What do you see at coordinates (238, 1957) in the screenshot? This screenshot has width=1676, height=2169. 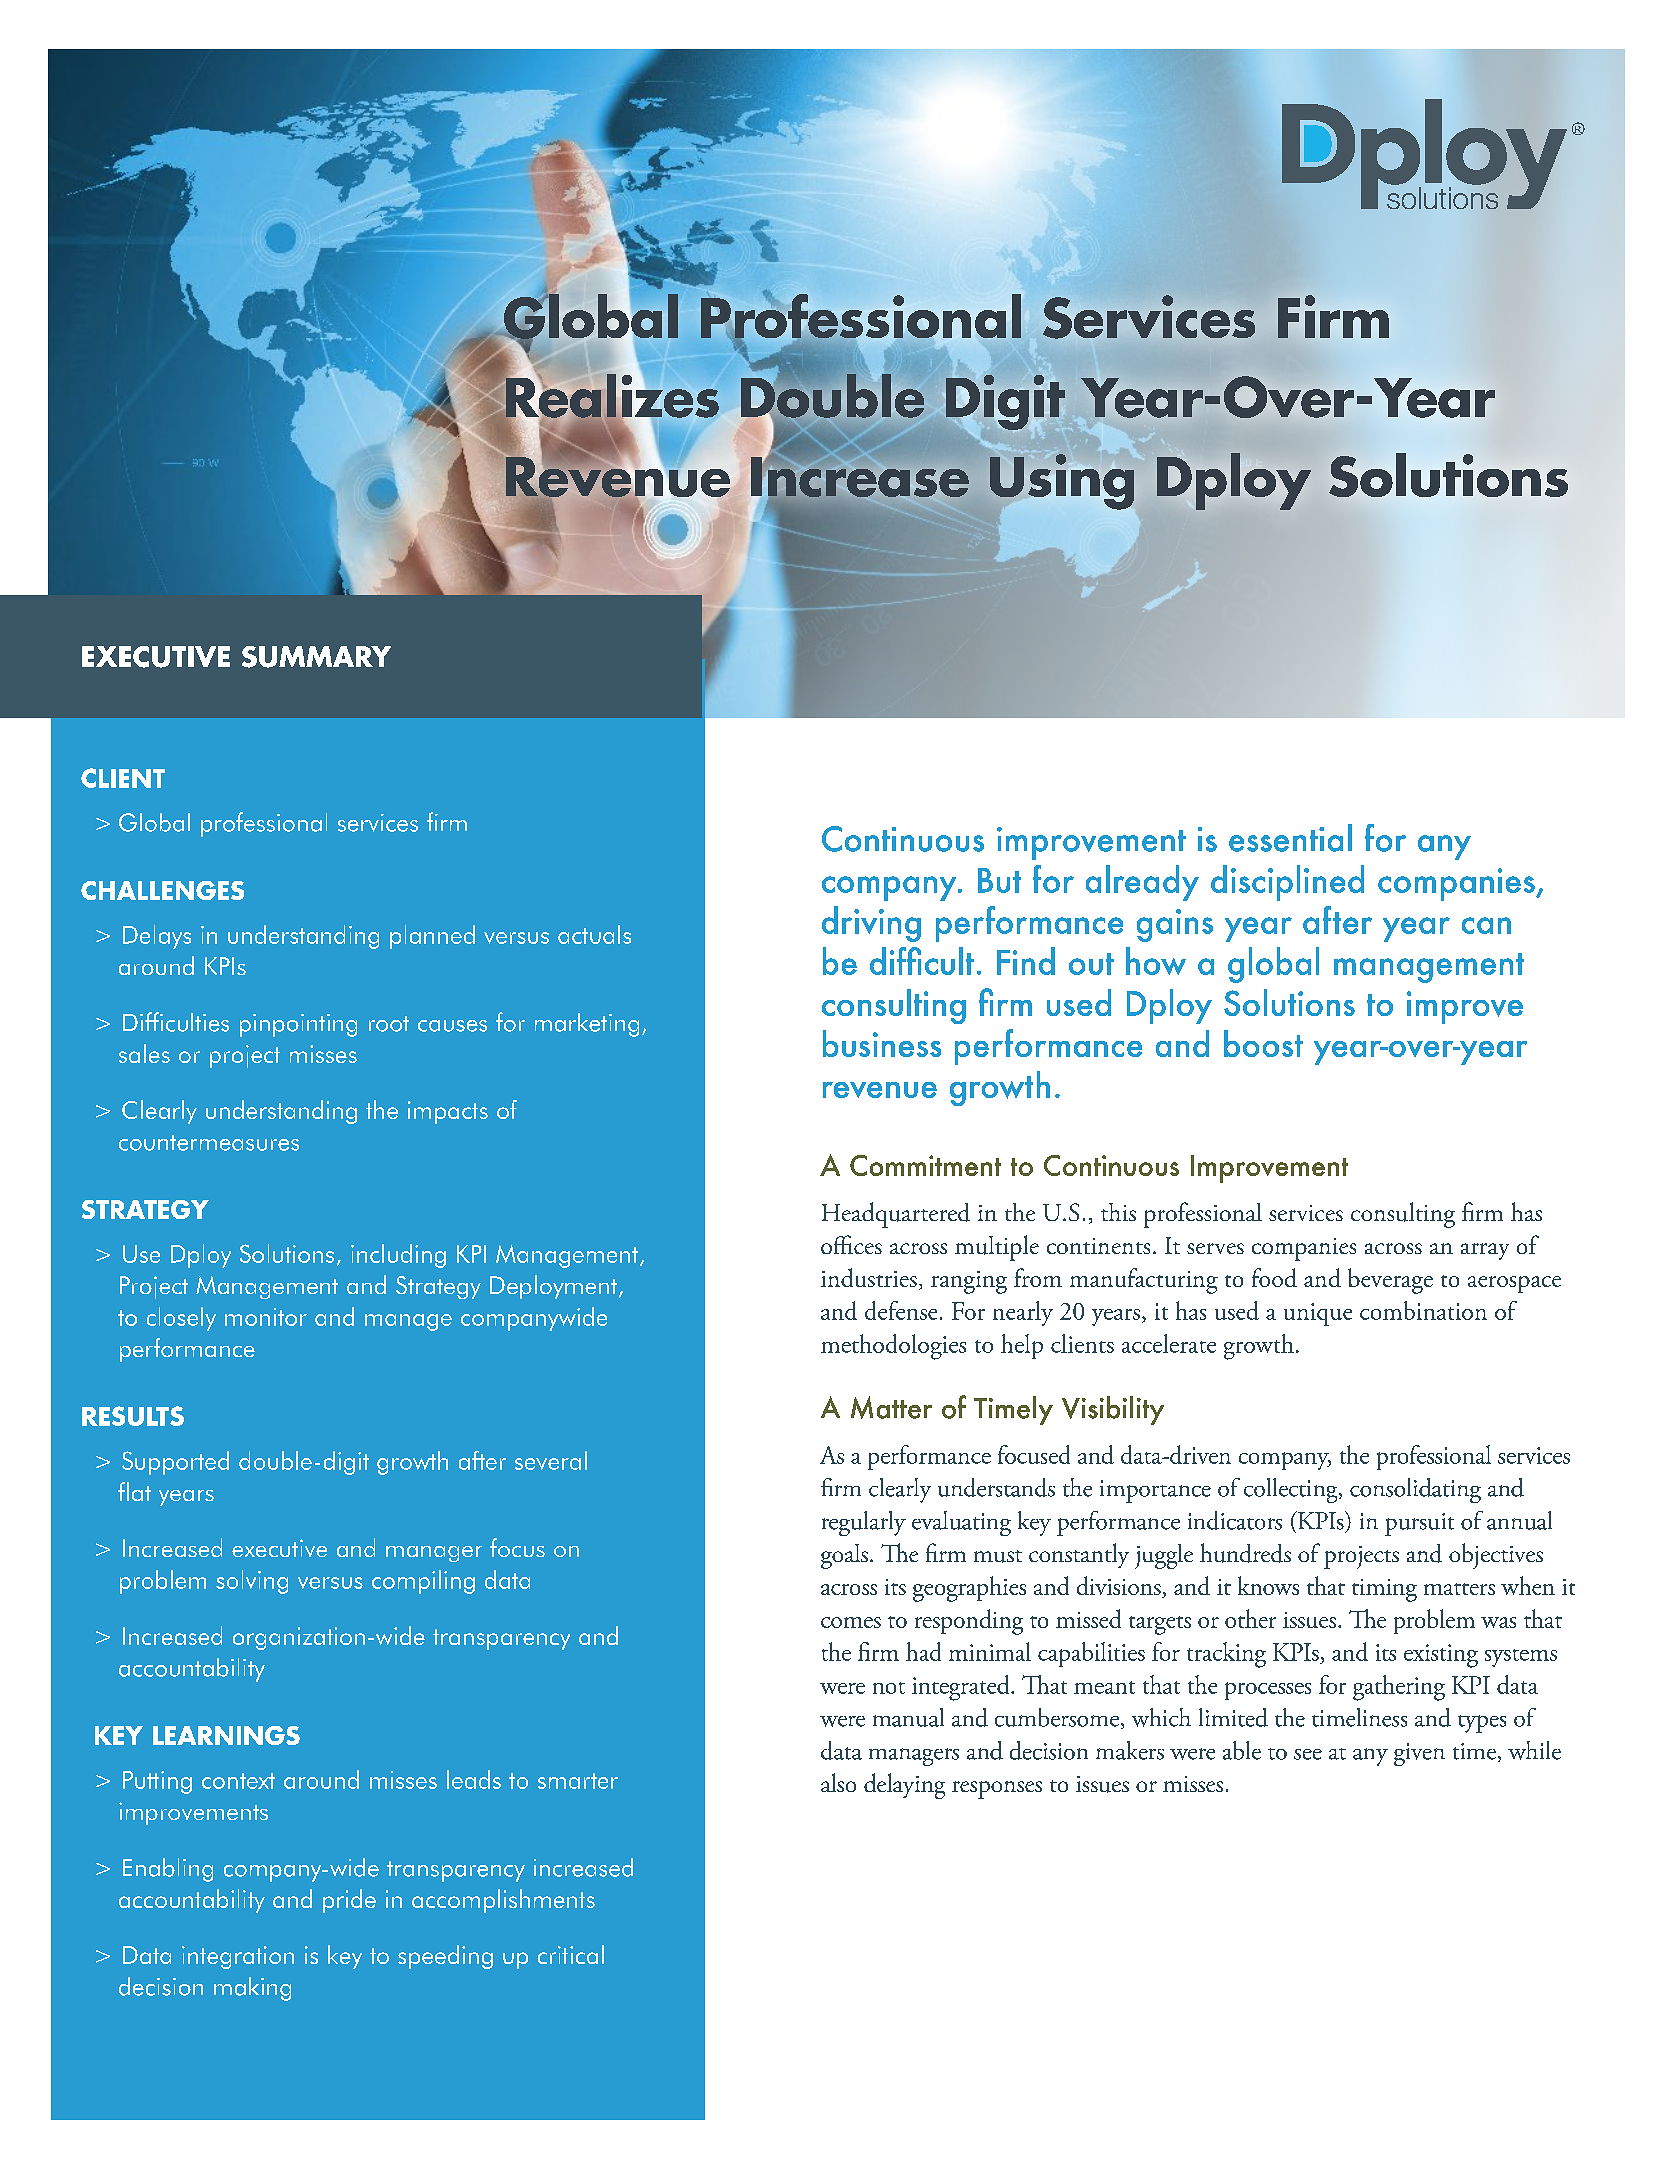 I see `integration` at bounding box center [238, 1957].
